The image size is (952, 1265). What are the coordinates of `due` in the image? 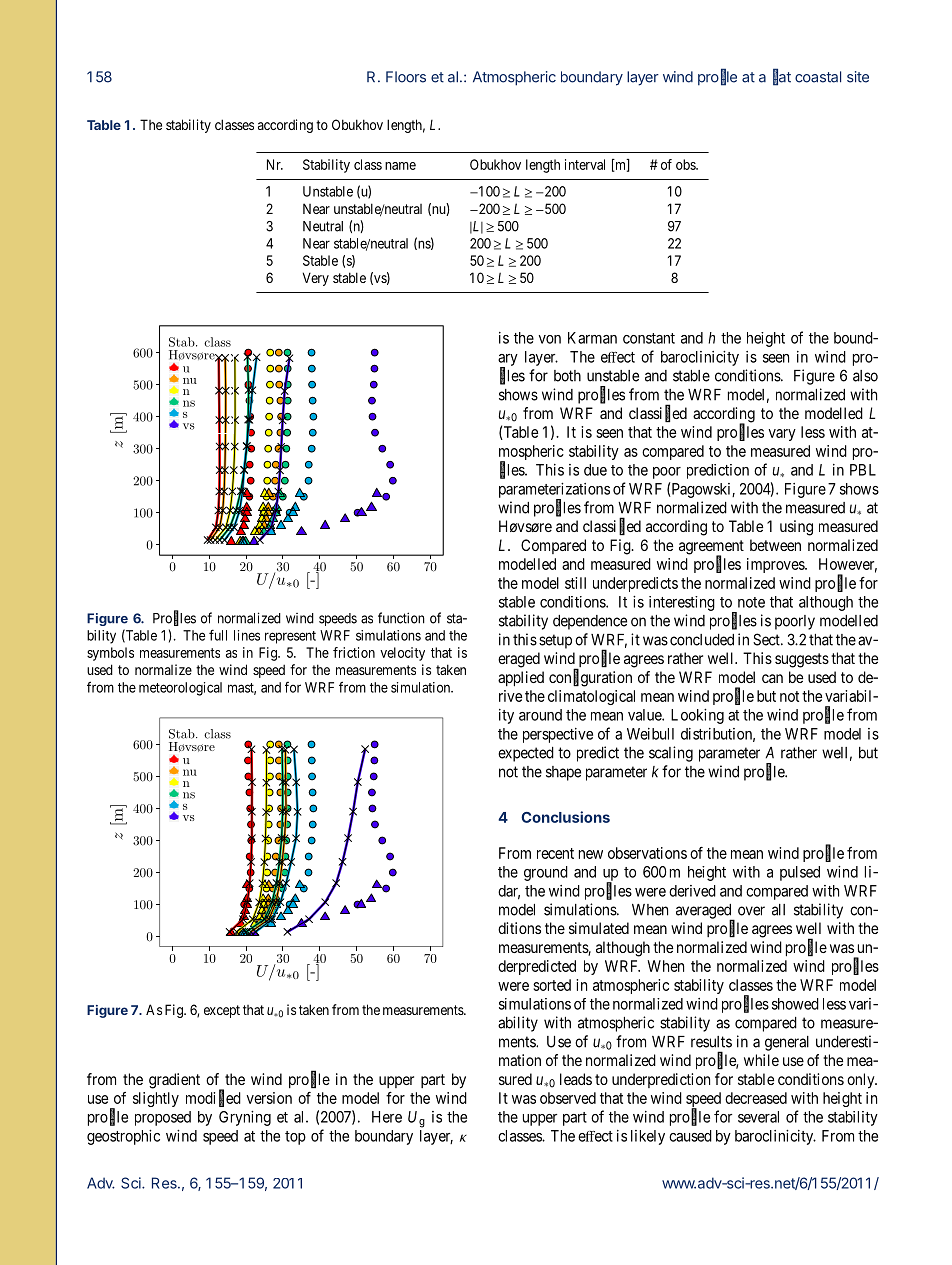 It's located at (595, 470).
